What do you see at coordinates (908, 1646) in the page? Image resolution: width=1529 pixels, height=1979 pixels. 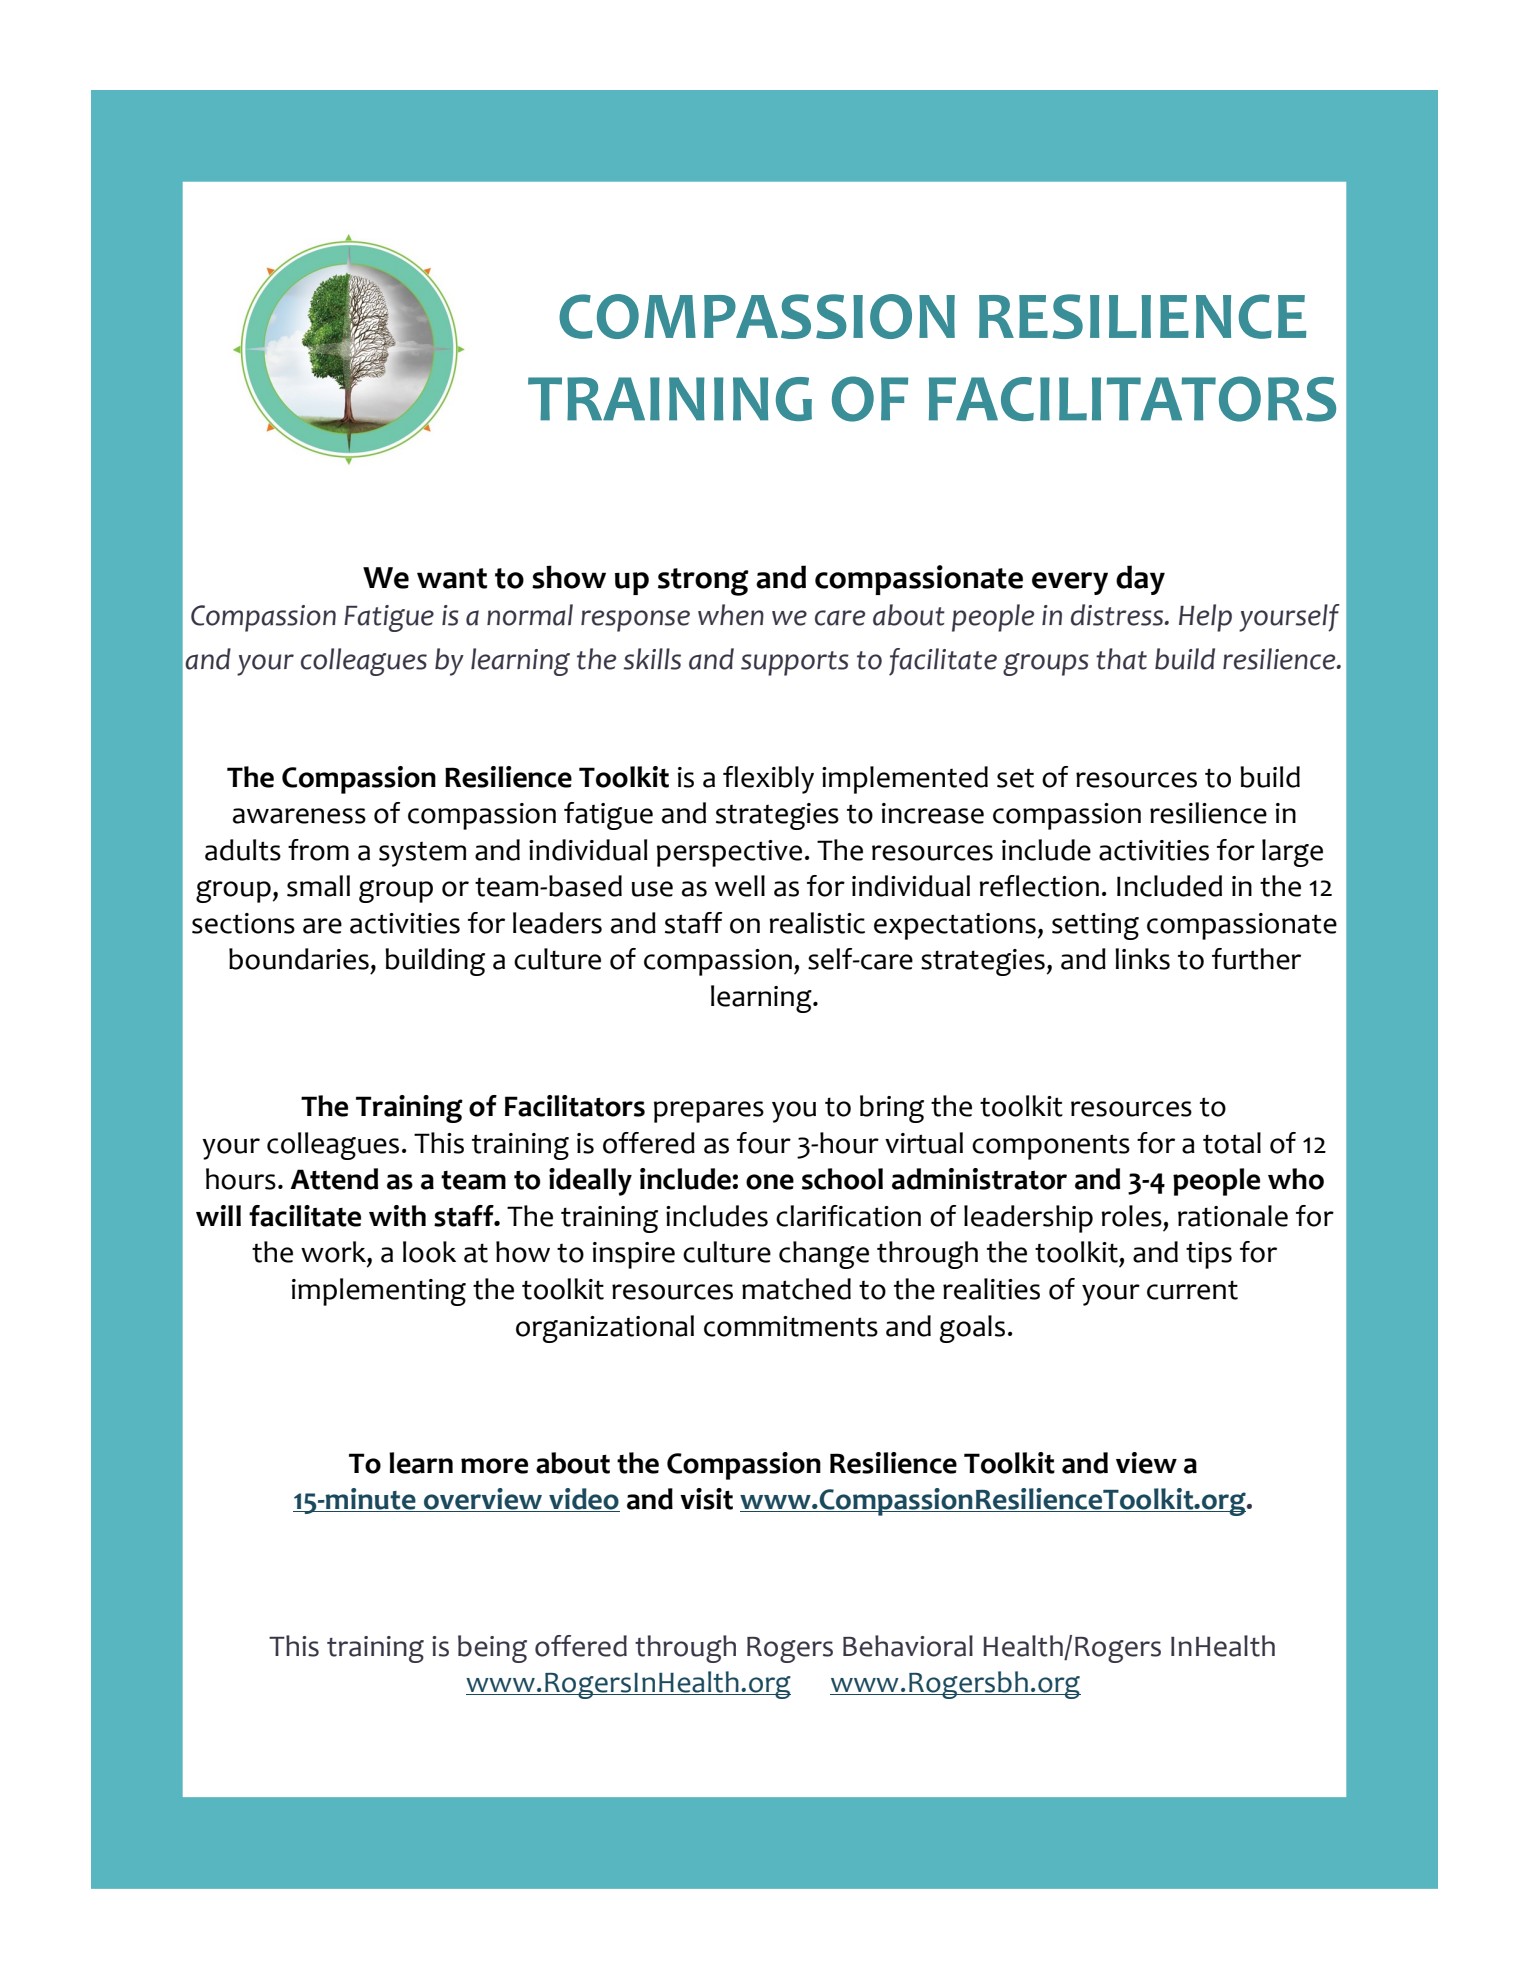 I see `Behavioral` at bounding box center [908, 1646].
